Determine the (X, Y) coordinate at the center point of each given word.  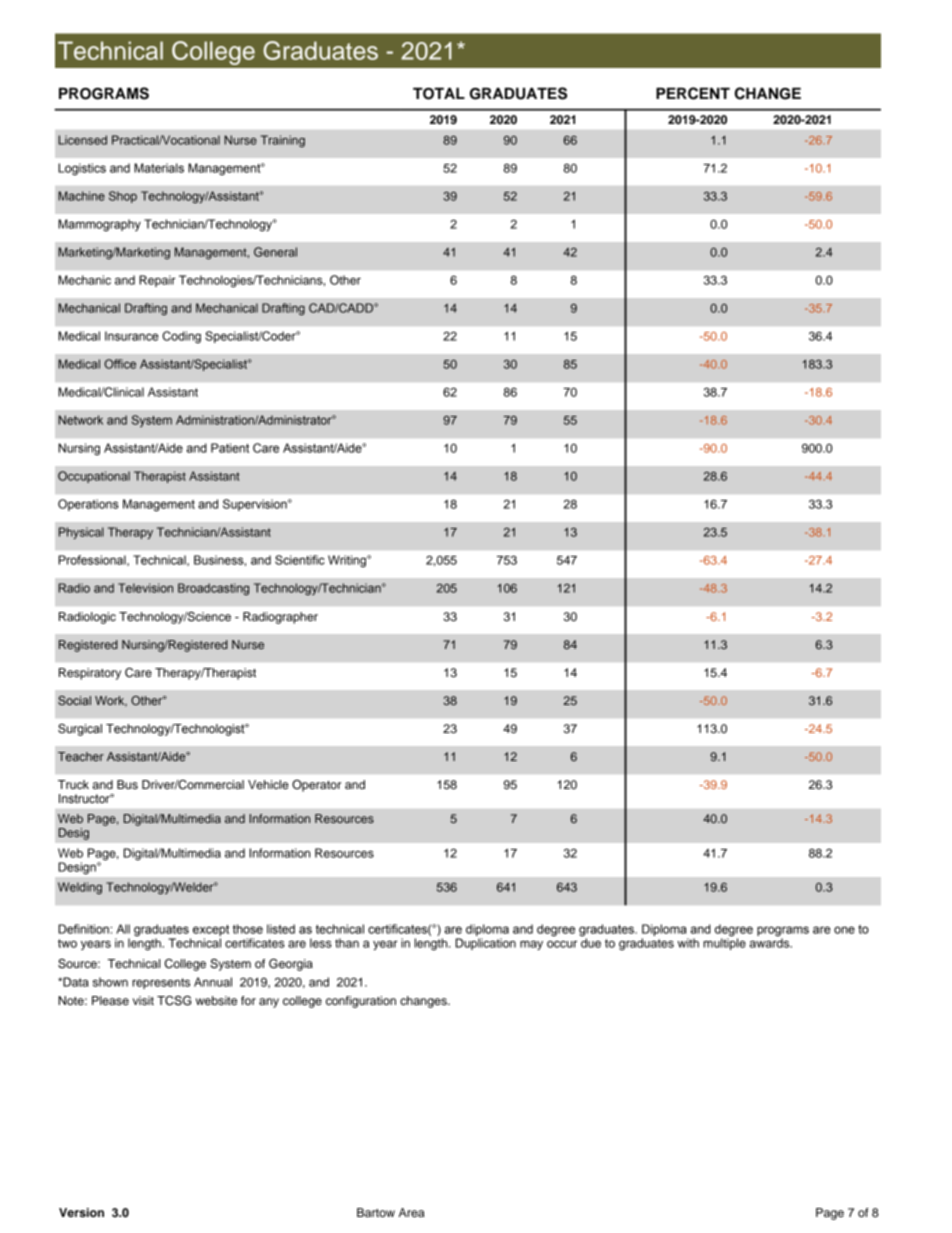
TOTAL (439, 93)
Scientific (300, 560)
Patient (230, 448)
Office (120, 364)
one (844, 930)
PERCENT (693, 93)
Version (81, 1212)
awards (770, 942)
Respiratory (90, 674)
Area (411, 1212)
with (688, 943)
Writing (348, 561)
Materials (159, 168)
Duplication (486, 944)
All (123, 929)
